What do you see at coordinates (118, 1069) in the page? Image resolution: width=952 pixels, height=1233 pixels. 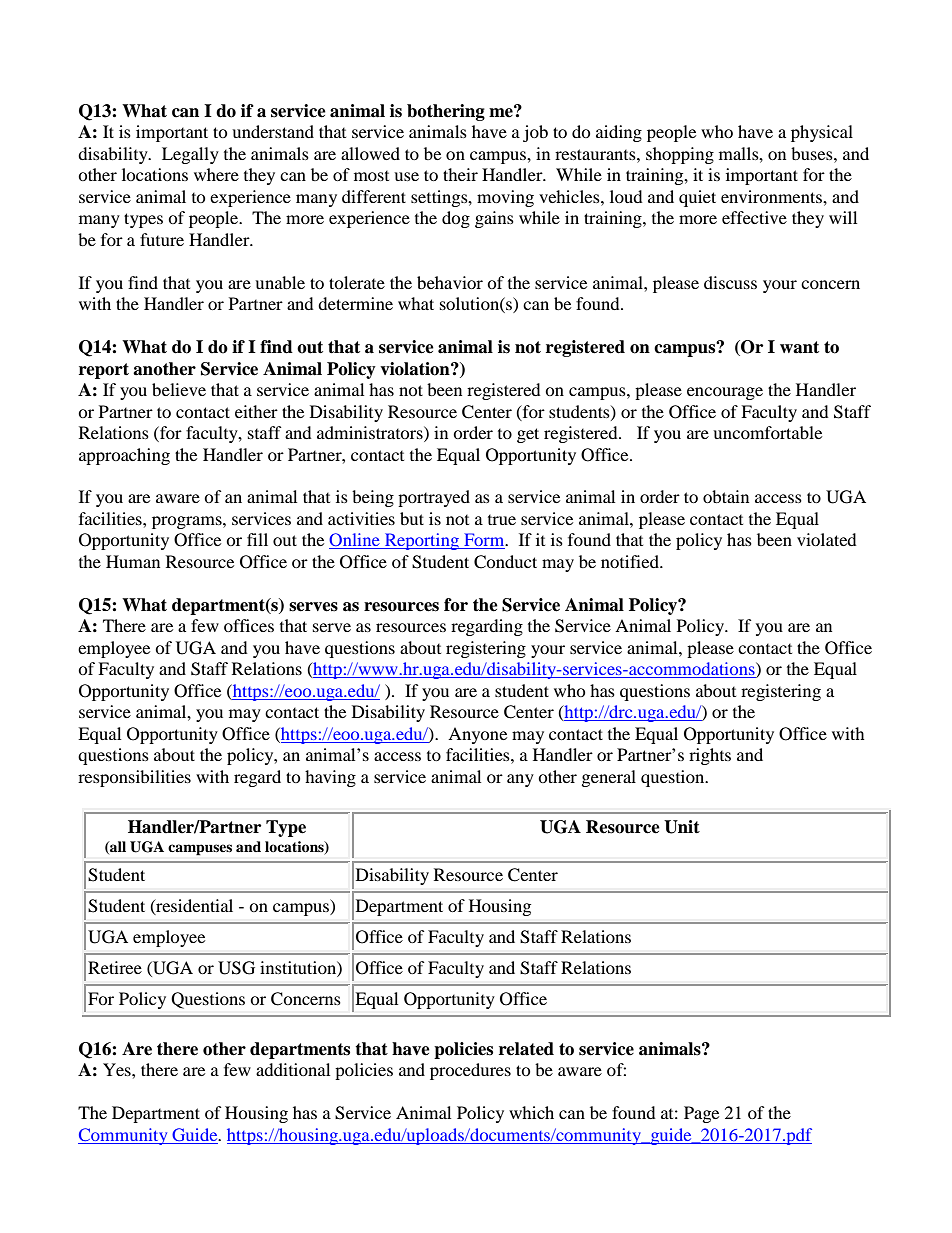 I see `Yes` at bounding box center [118, 1069].
